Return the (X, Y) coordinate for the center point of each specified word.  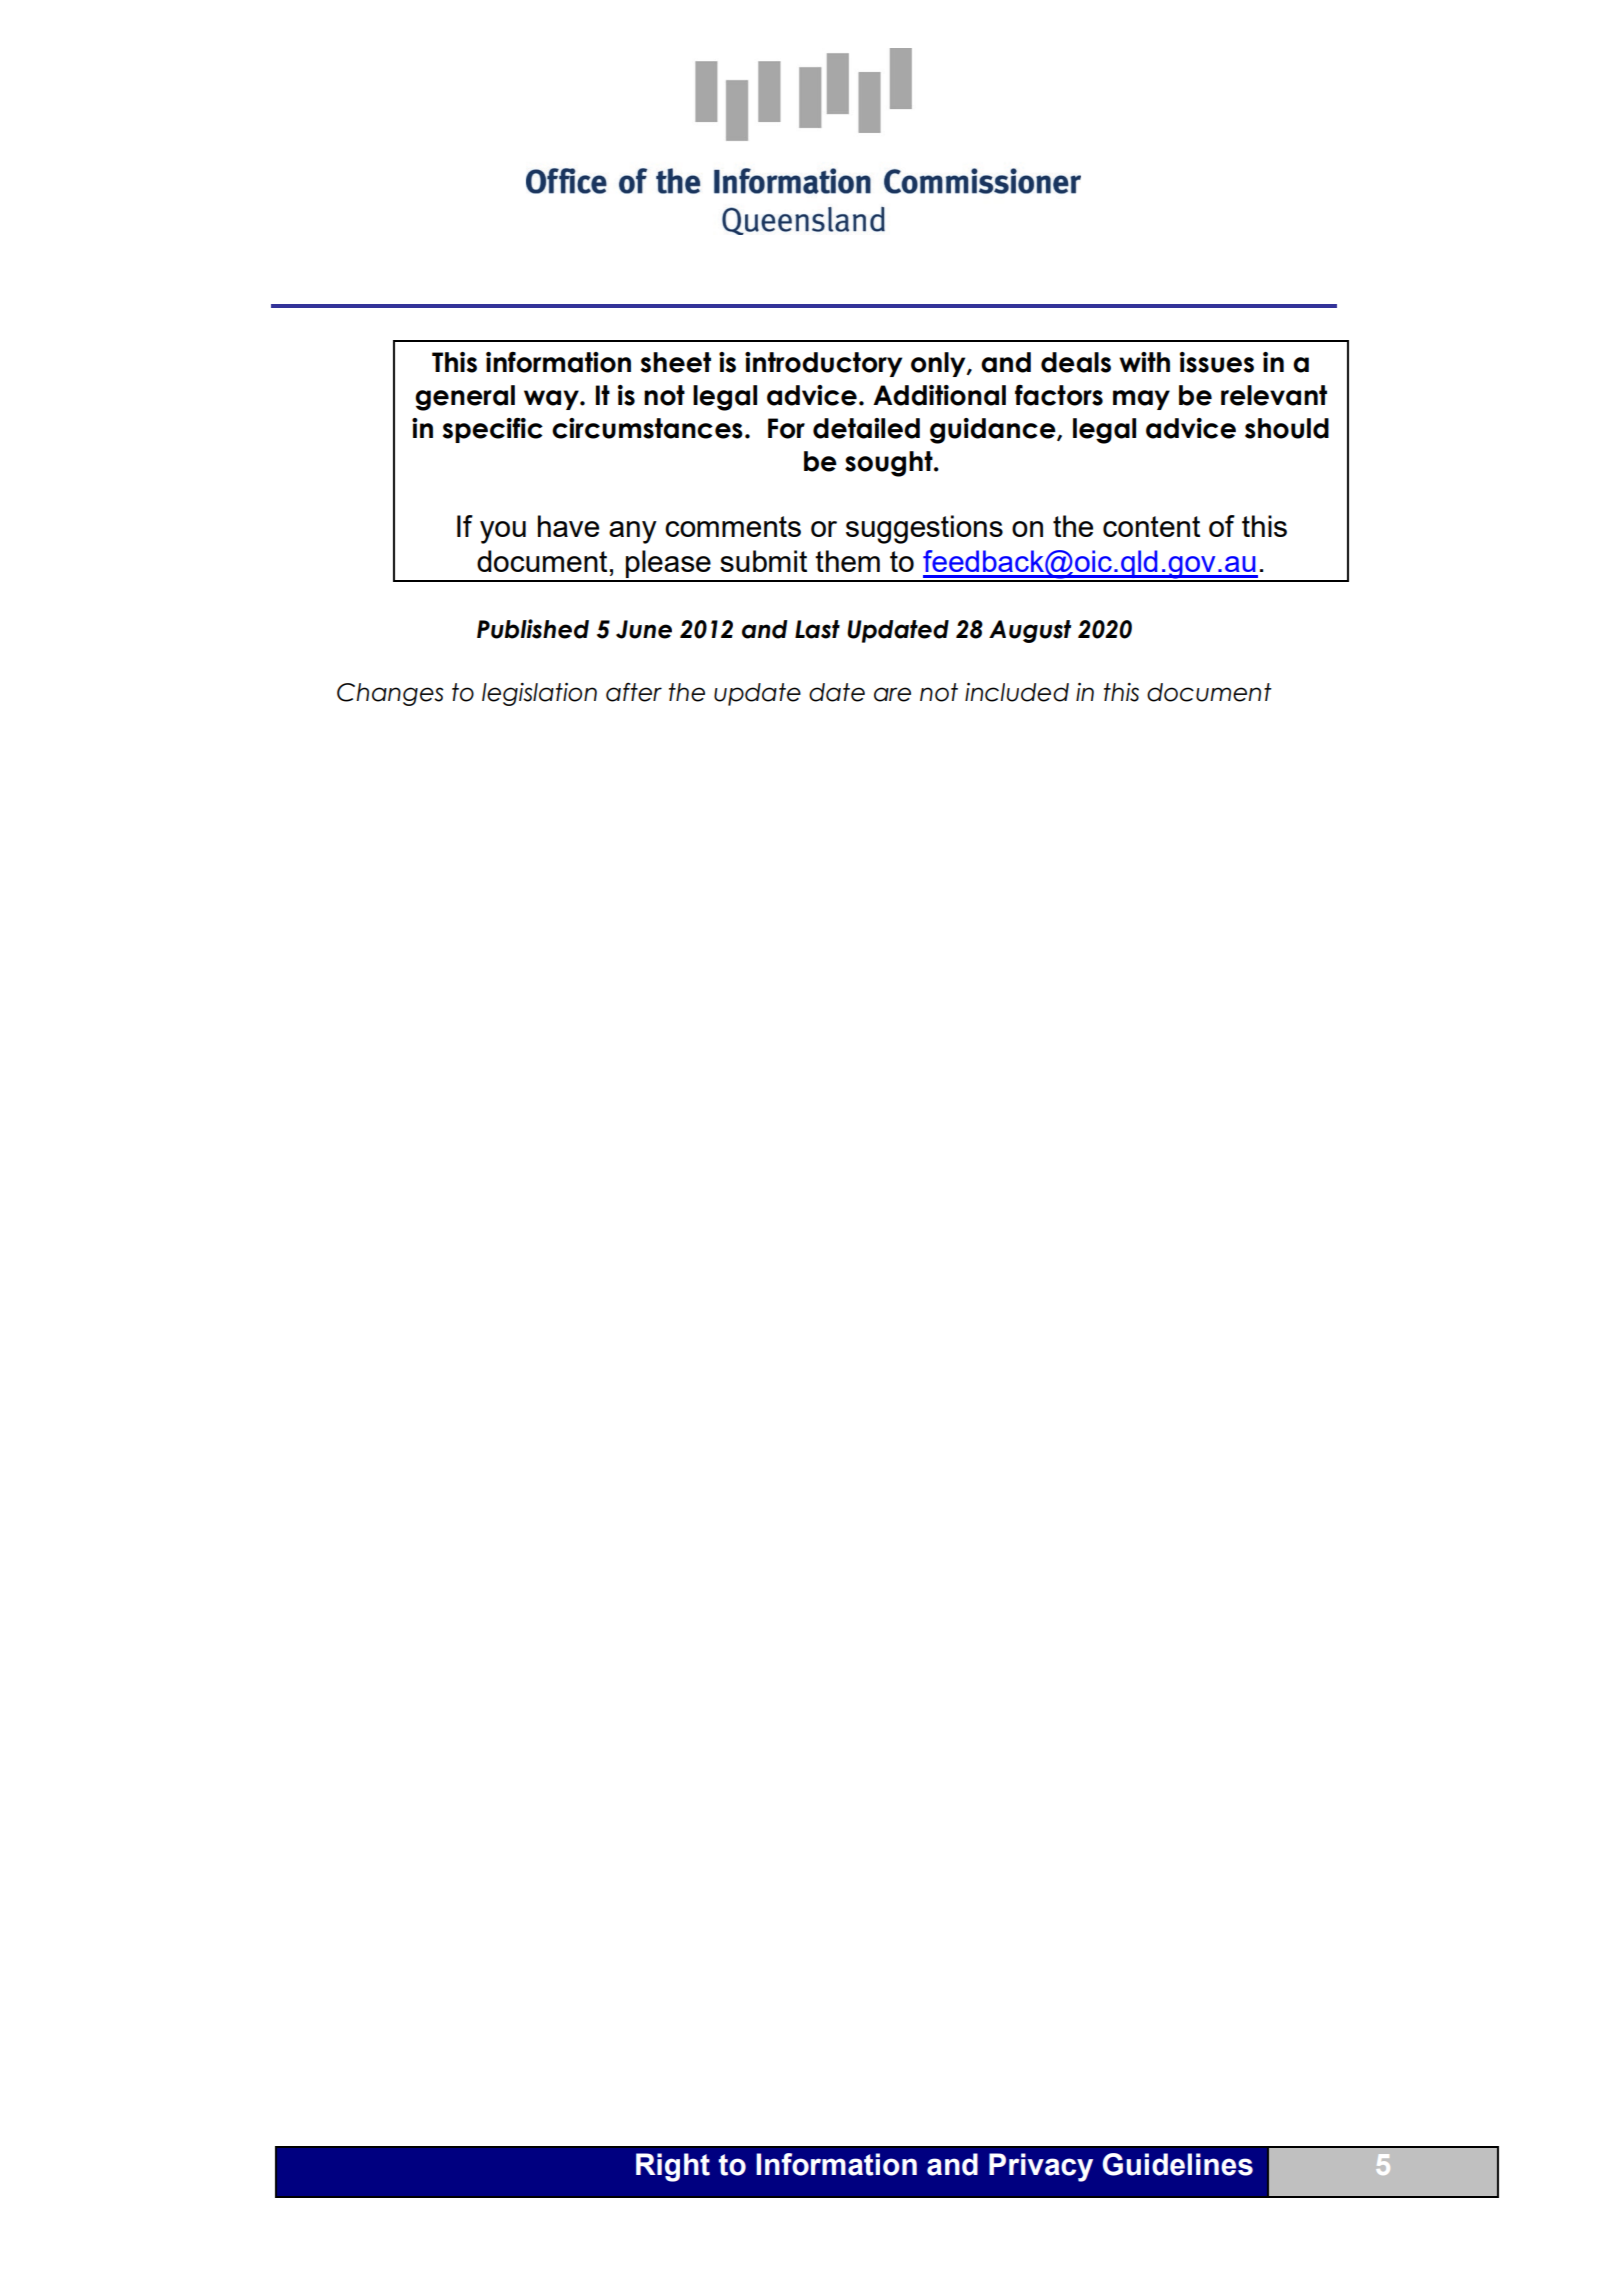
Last (817, 629)
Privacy (1041, 2167)
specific (493, 430)
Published (533, 629)
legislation (539, 694)
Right (673, 2167)
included (1017, 692)
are (892, 694)
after (634, 692)
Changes (390, 694)
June (644, 629)
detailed (866, 428)
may (1141, 400)
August (1030, 631)
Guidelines (1177, 2164)
